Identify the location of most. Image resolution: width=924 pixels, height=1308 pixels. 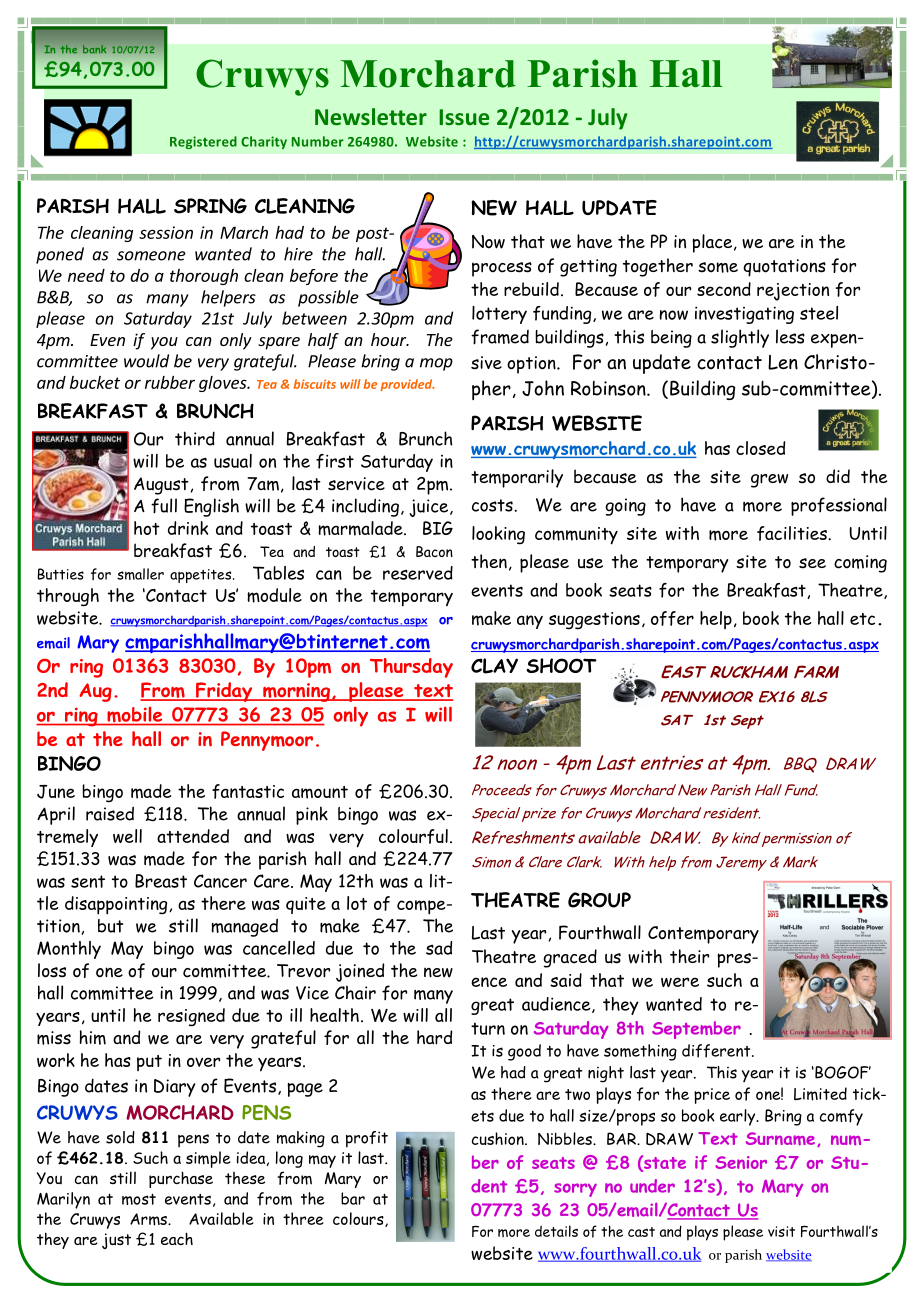
(139, 1199).
